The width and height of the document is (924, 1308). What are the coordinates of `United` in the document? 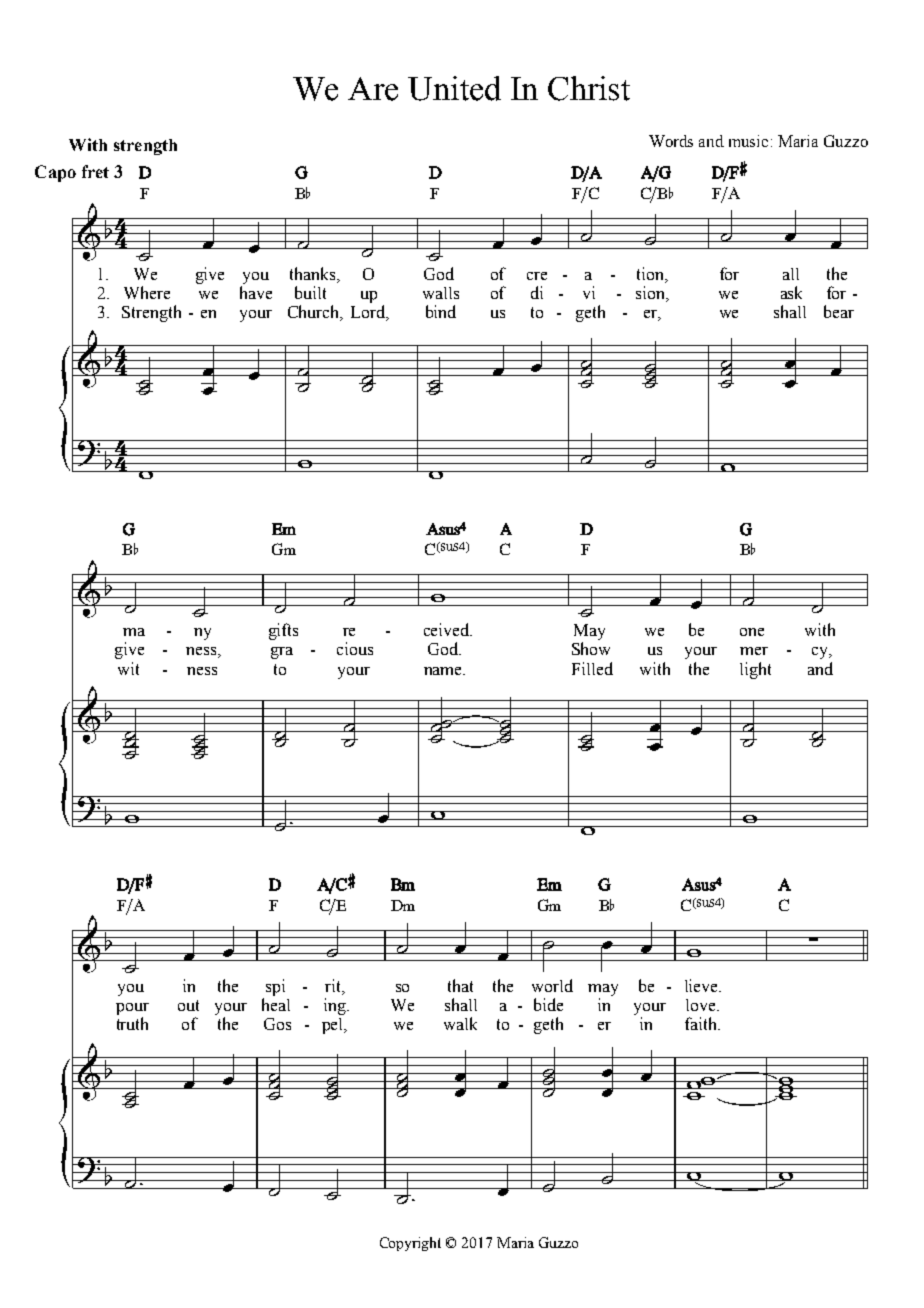 It's located at (454, 88).
